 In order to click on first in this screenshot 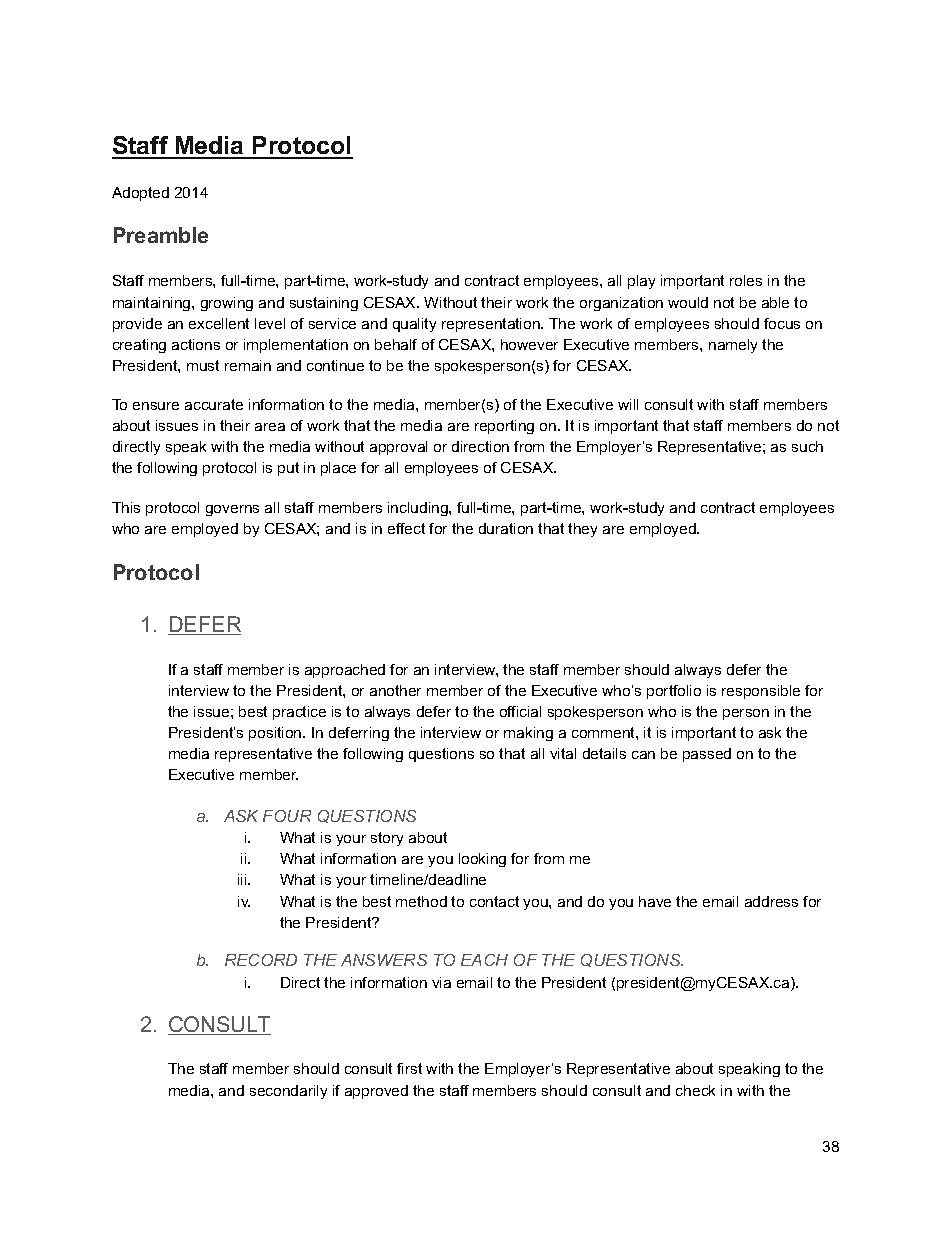, I will do `click(409, 1068)`.
